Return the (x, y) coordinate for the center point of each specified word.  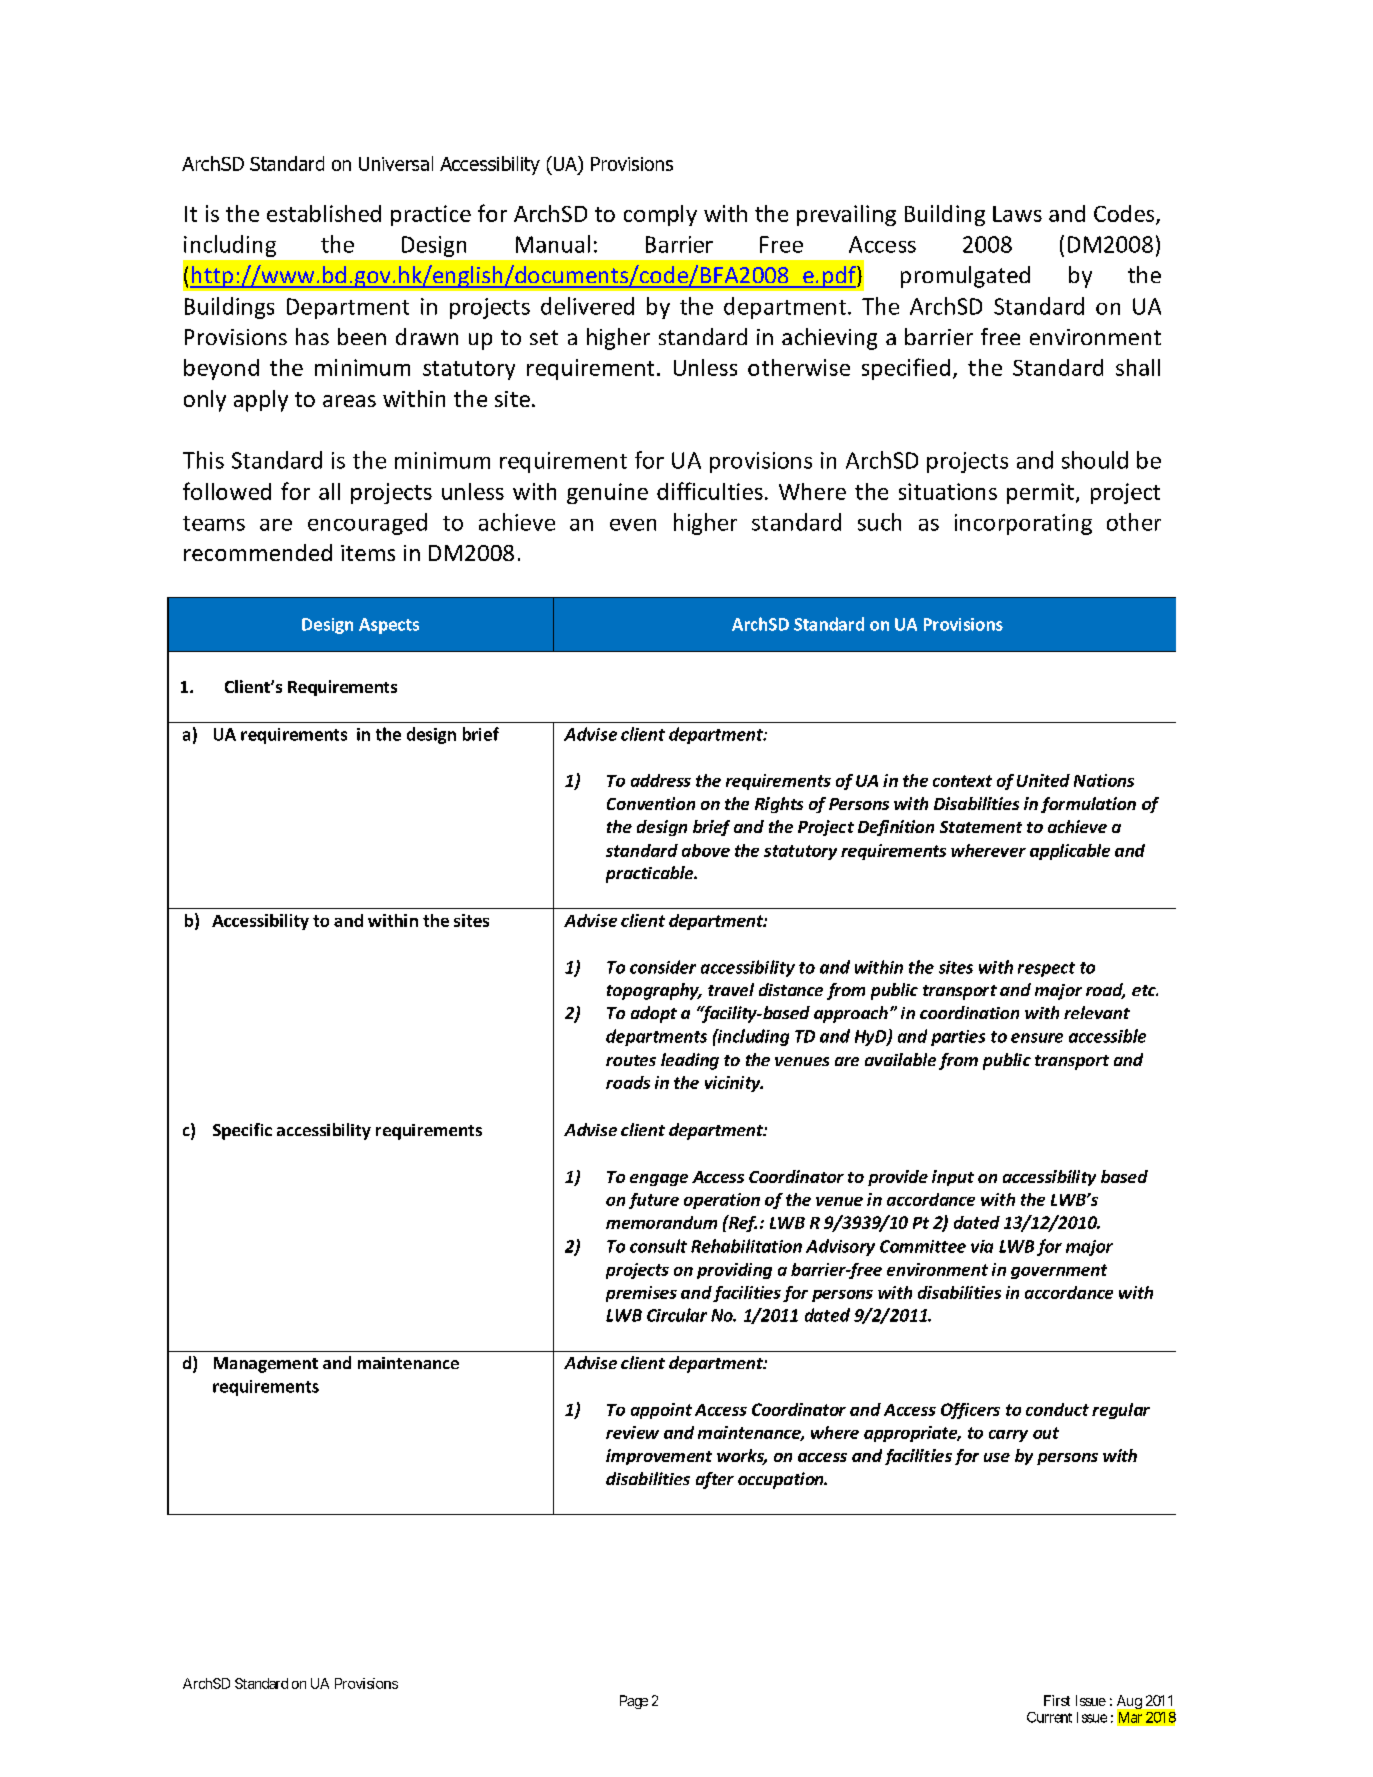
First (1057, 1700)
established (324, 213)
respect (1046, 969)
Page (634, 1702)
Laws (1017, 214)
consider (663, 967)
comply (660, 215)
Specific (242, 1131)
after (715, 1480)
